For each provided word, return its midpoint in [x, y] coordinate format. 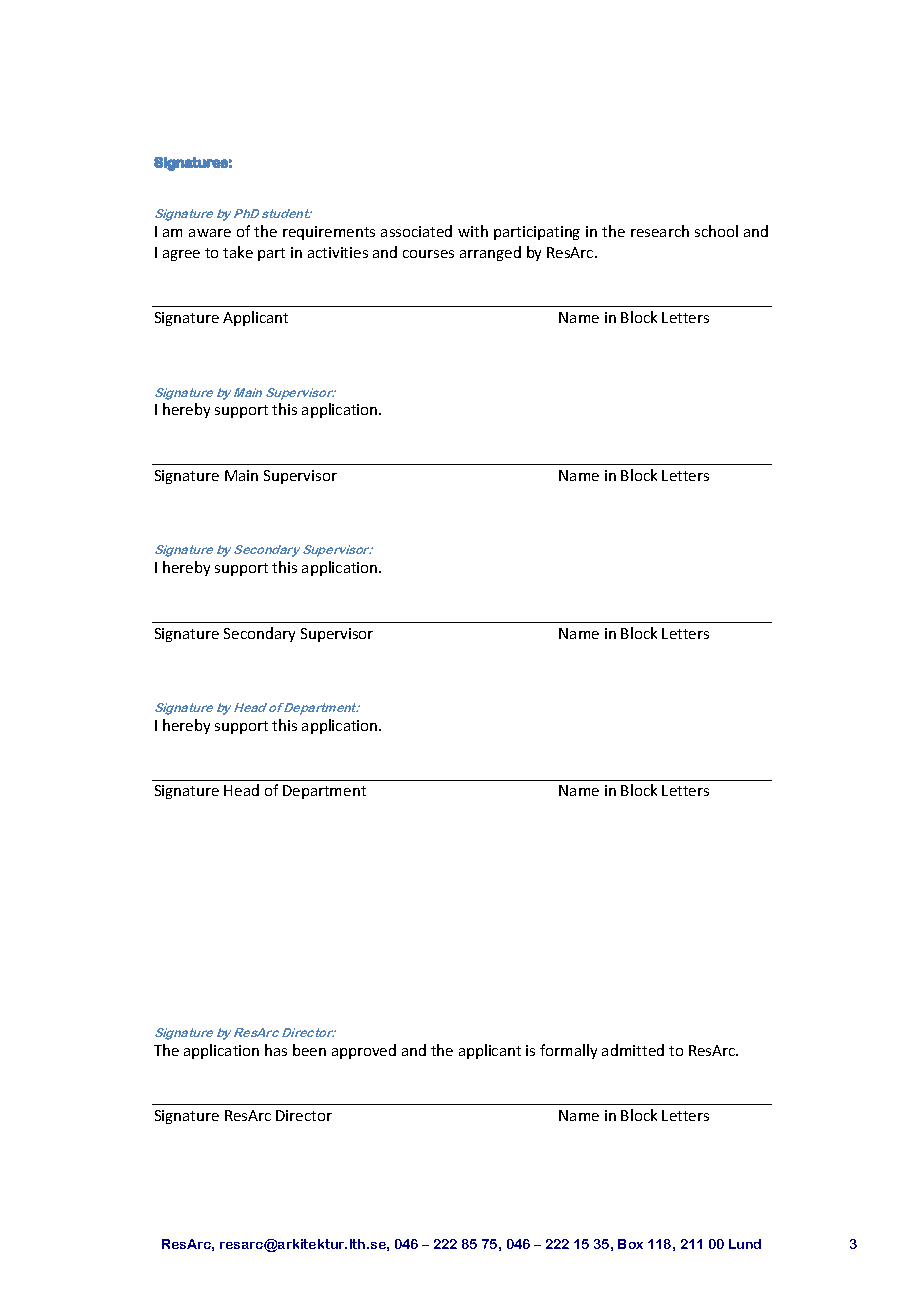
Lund [745, 1244]
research [660, 231]
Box [630, 1244]
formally [568, 1051]
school [716, 231]
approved [364, 1051]
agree [181, 255]
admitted [633, 1050]
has [276, 1050]
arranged [490, 253]
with [473, 231]
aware [210, 233]
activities [338, 252]
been [309, 1050]
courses [428, 254]
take [238, 252]
